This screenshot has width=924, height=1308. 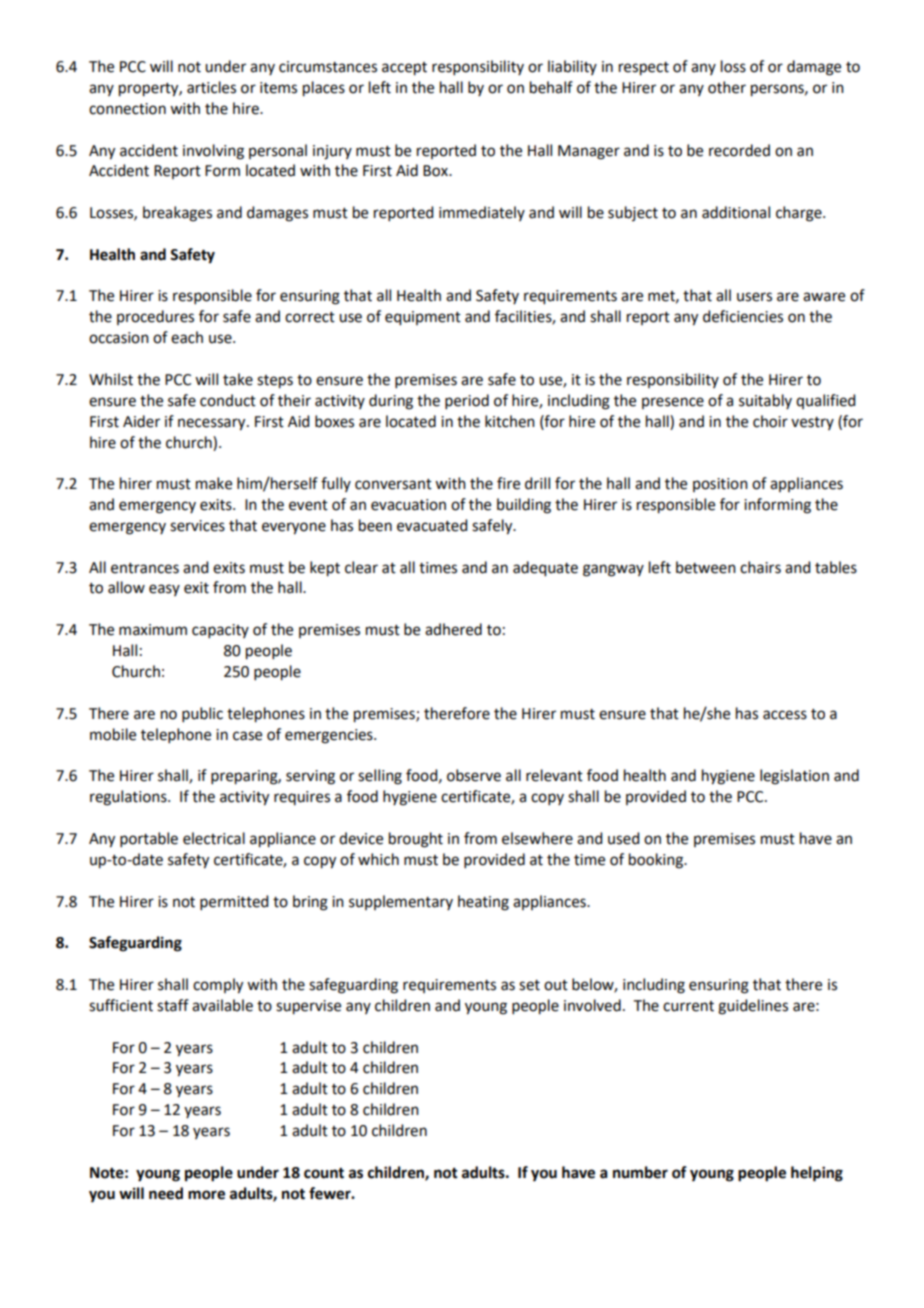 I want to click on suitably, so click(x=765, y=401).
